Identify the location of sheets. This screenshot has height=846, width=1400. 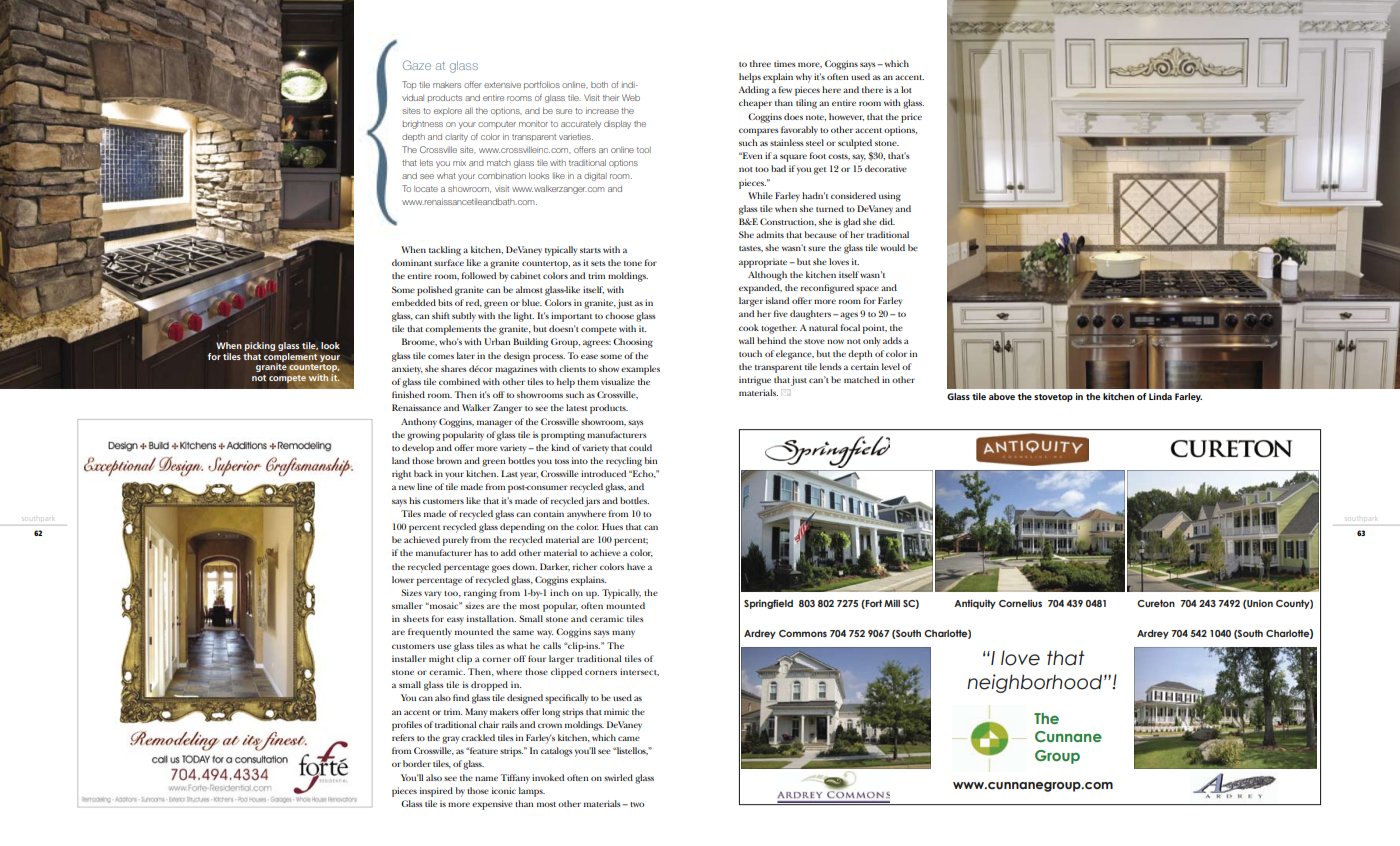
(416, 618).
